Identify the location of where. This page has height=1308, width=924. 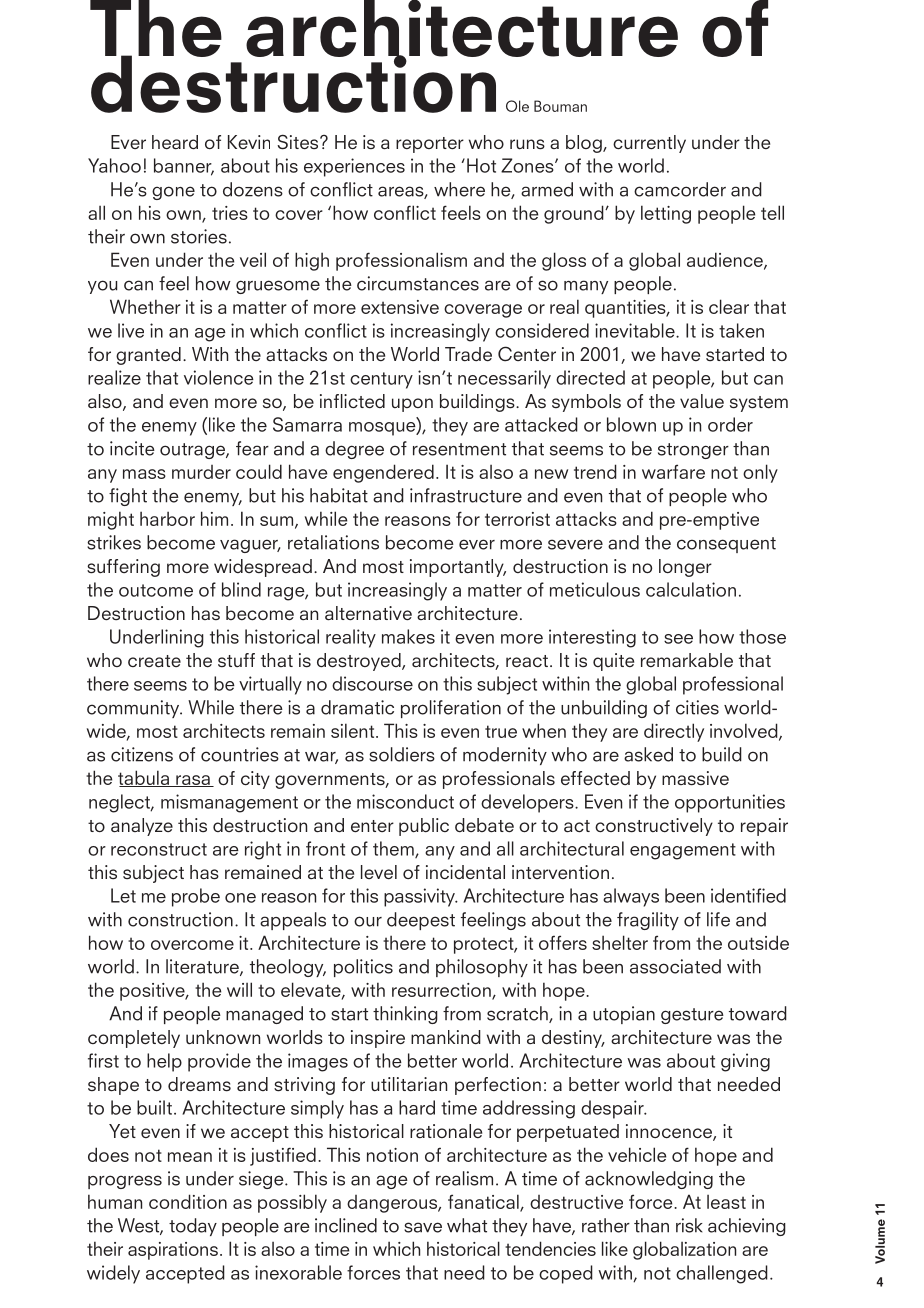
(459, 189).
